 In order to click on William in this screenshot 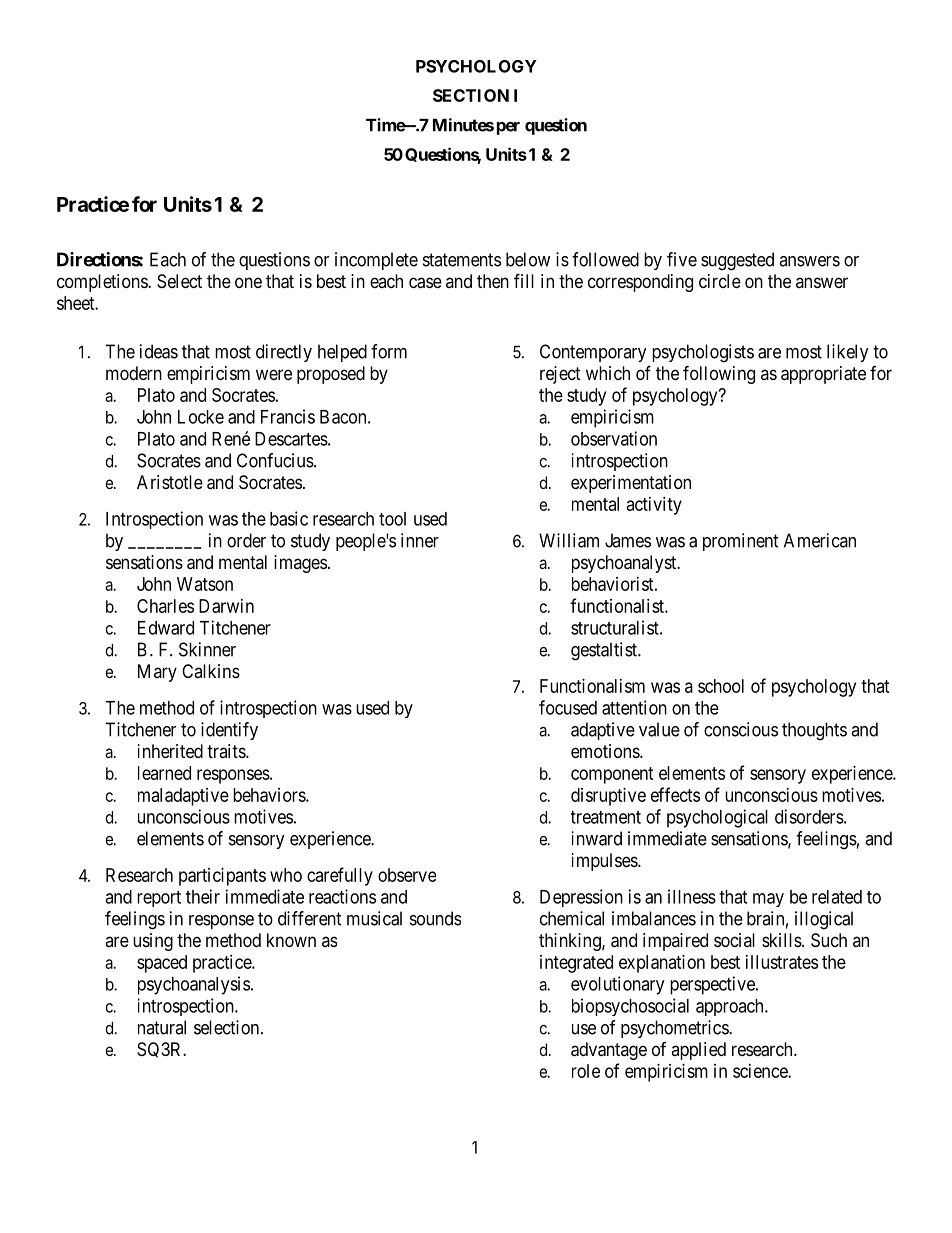, I will do `click(569, 540)`.
